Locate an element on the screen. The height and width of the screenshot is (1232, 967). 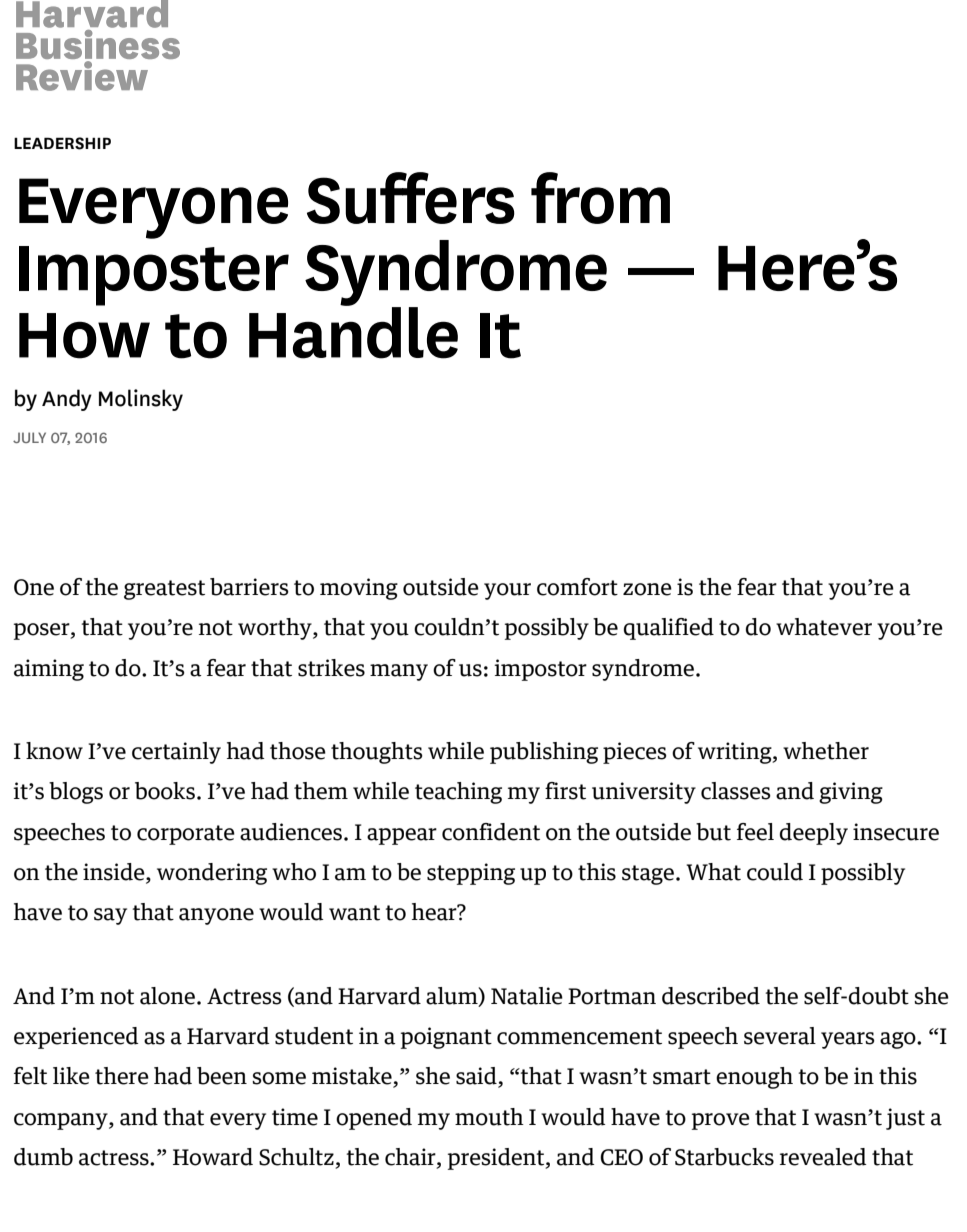
books is located at coordinates (165, 791).
